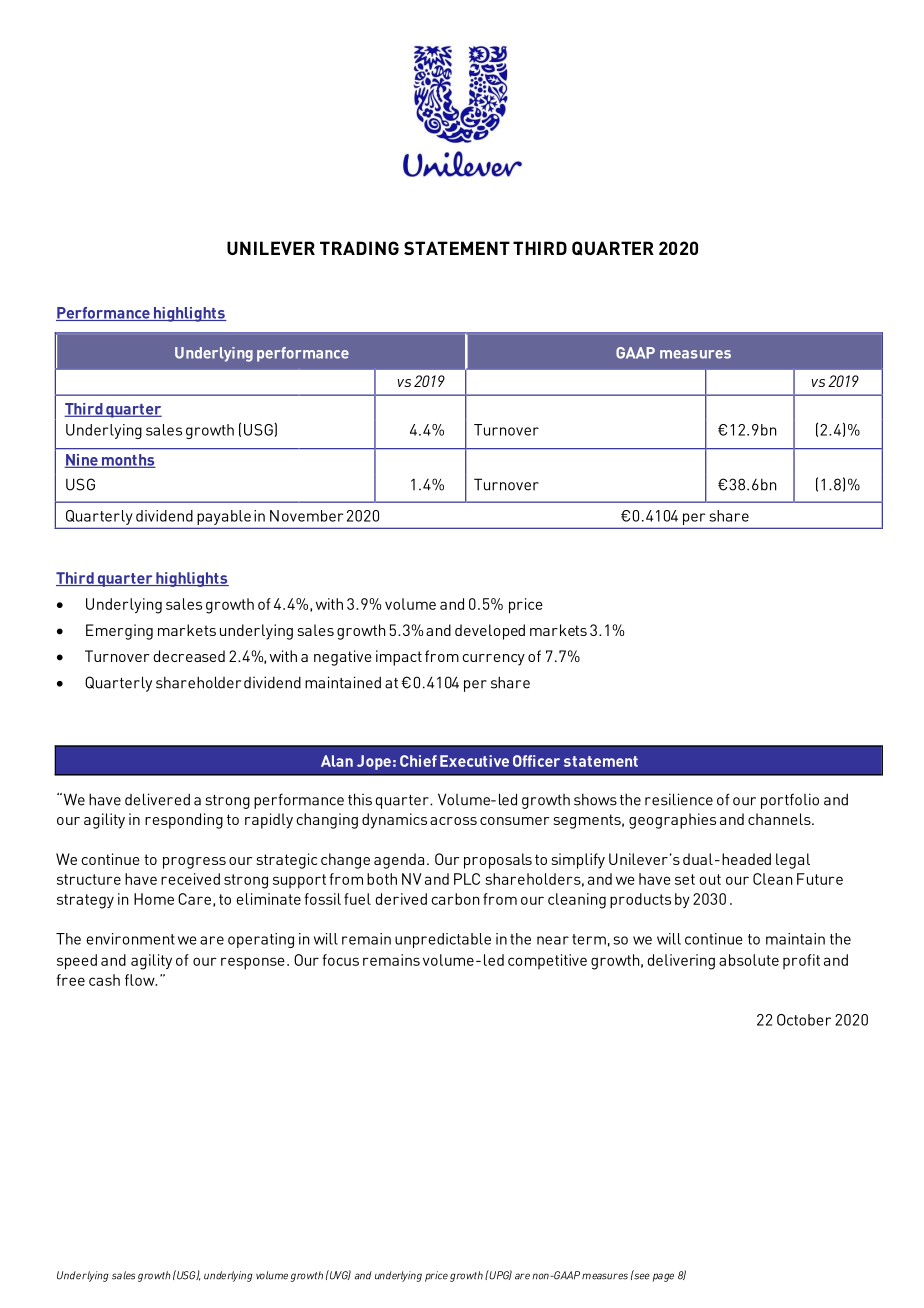  Describe the element at coordinates (749, 960) in the document. I see `absolute` at that location.
